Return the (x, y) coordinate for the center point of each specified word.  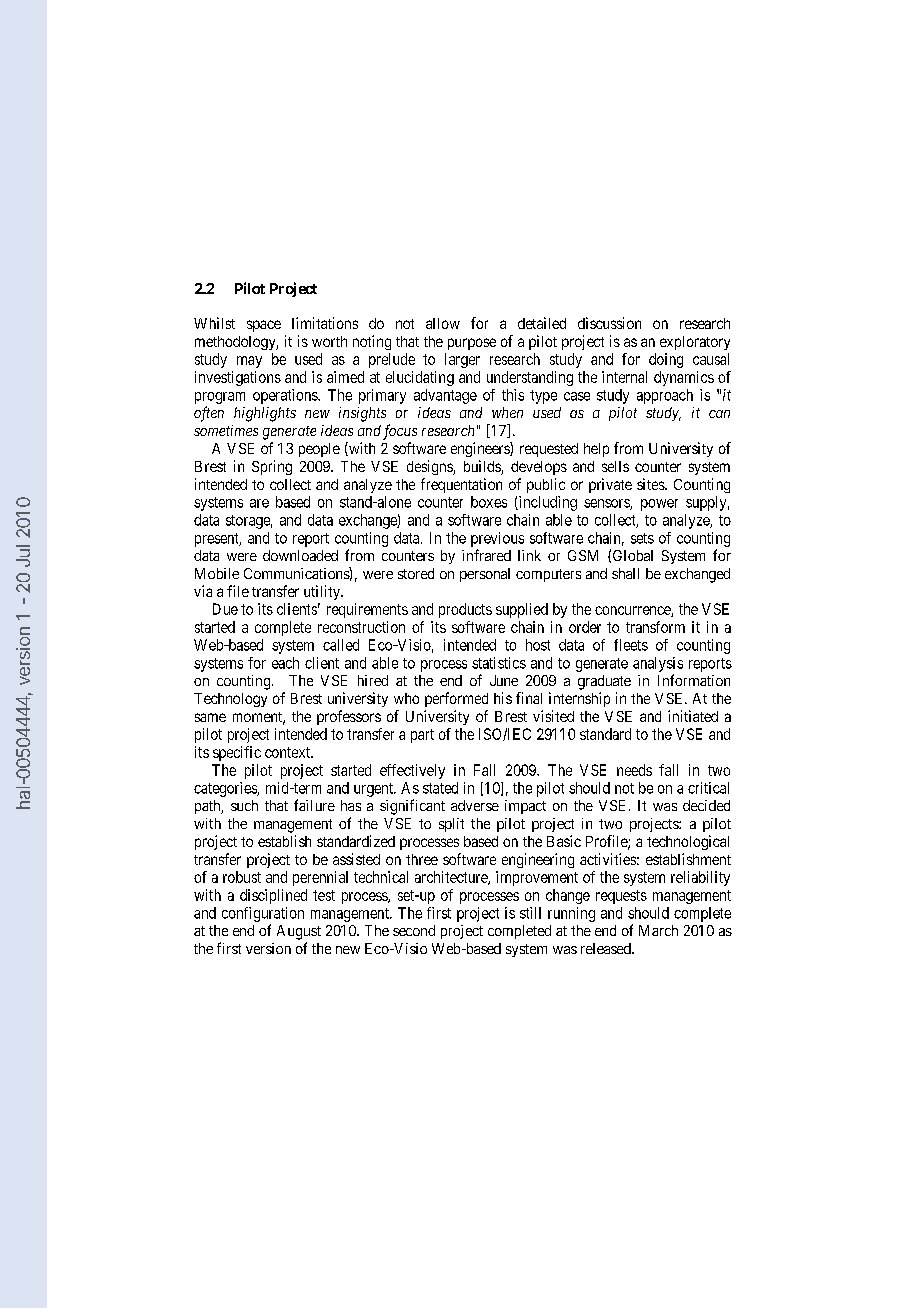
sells (615, 466)
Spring (272, 467)
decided (706, 805)
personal (485, 575)
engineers (481, 449)
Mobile (217, 573)
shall (625, 573)
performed (456, 699)
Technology (230, 700)
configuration (263, 914)
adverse (475, 805)
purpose (472, 344)
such (244, 805)
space (264, 326)
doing (666, 360)
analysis (658, 664)
